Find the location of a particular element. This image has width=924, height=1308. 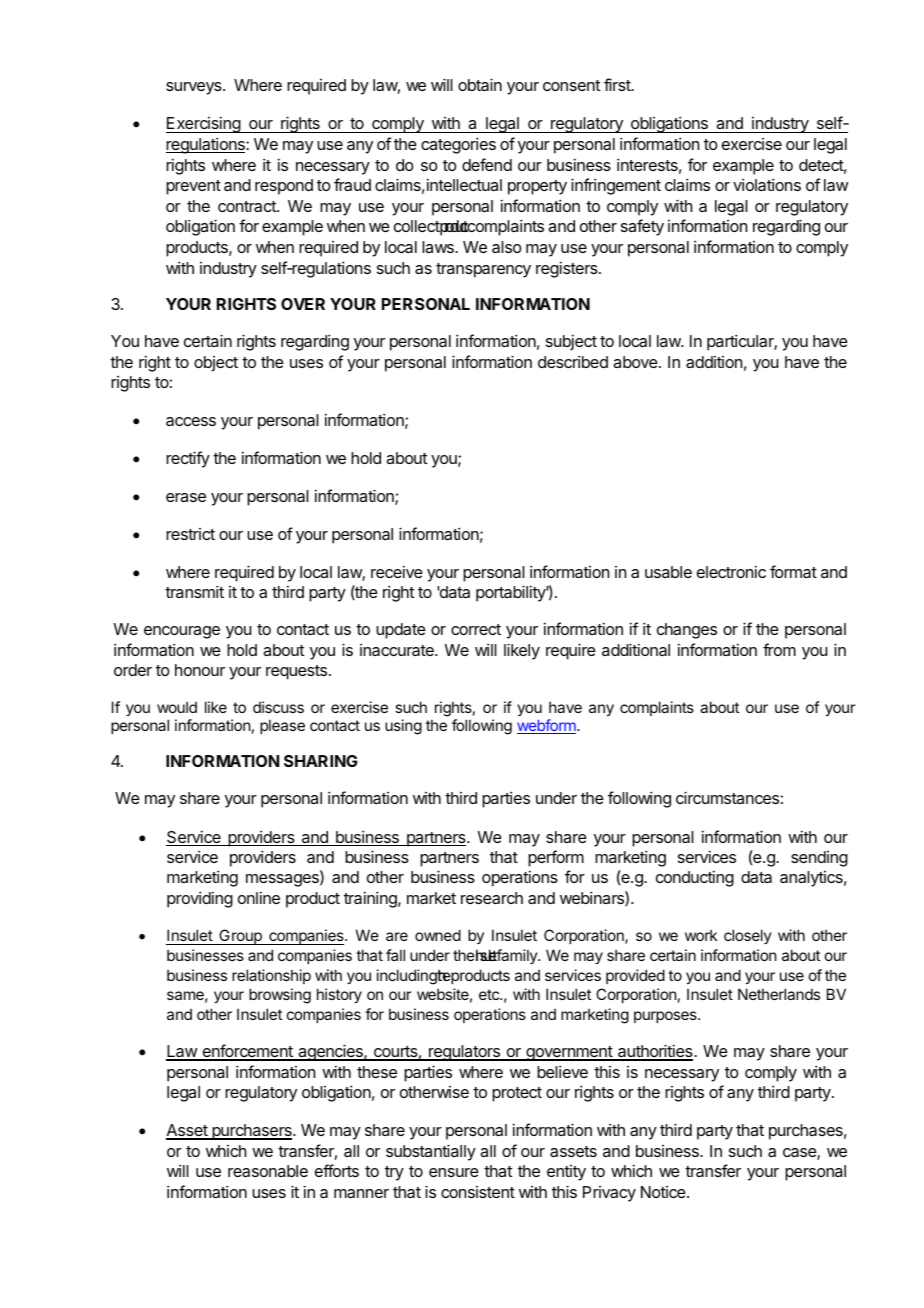

ensure is located at coordinates (454, 1172).
